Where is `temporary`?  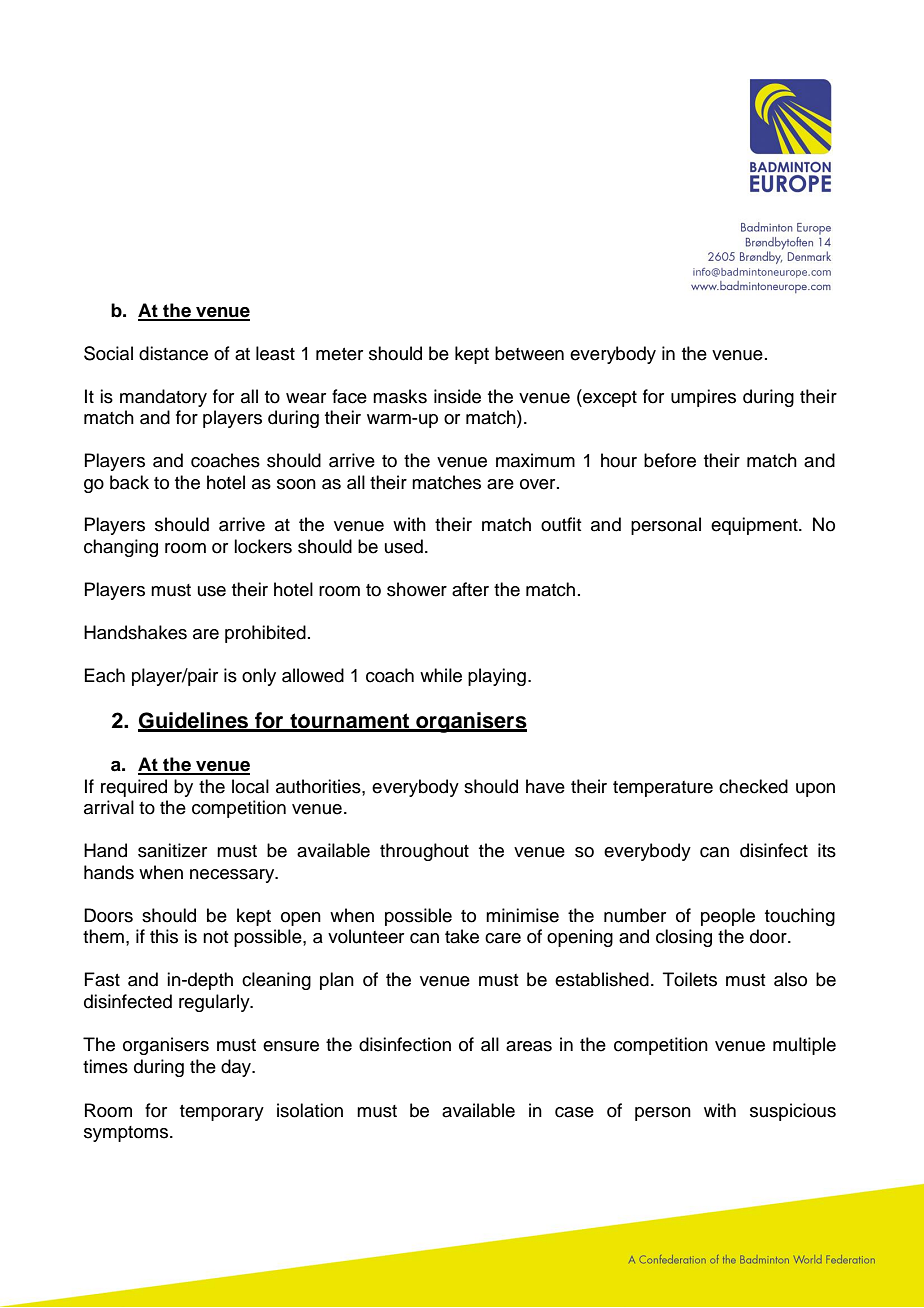 temporary is located at coordinates (222, 1113).
